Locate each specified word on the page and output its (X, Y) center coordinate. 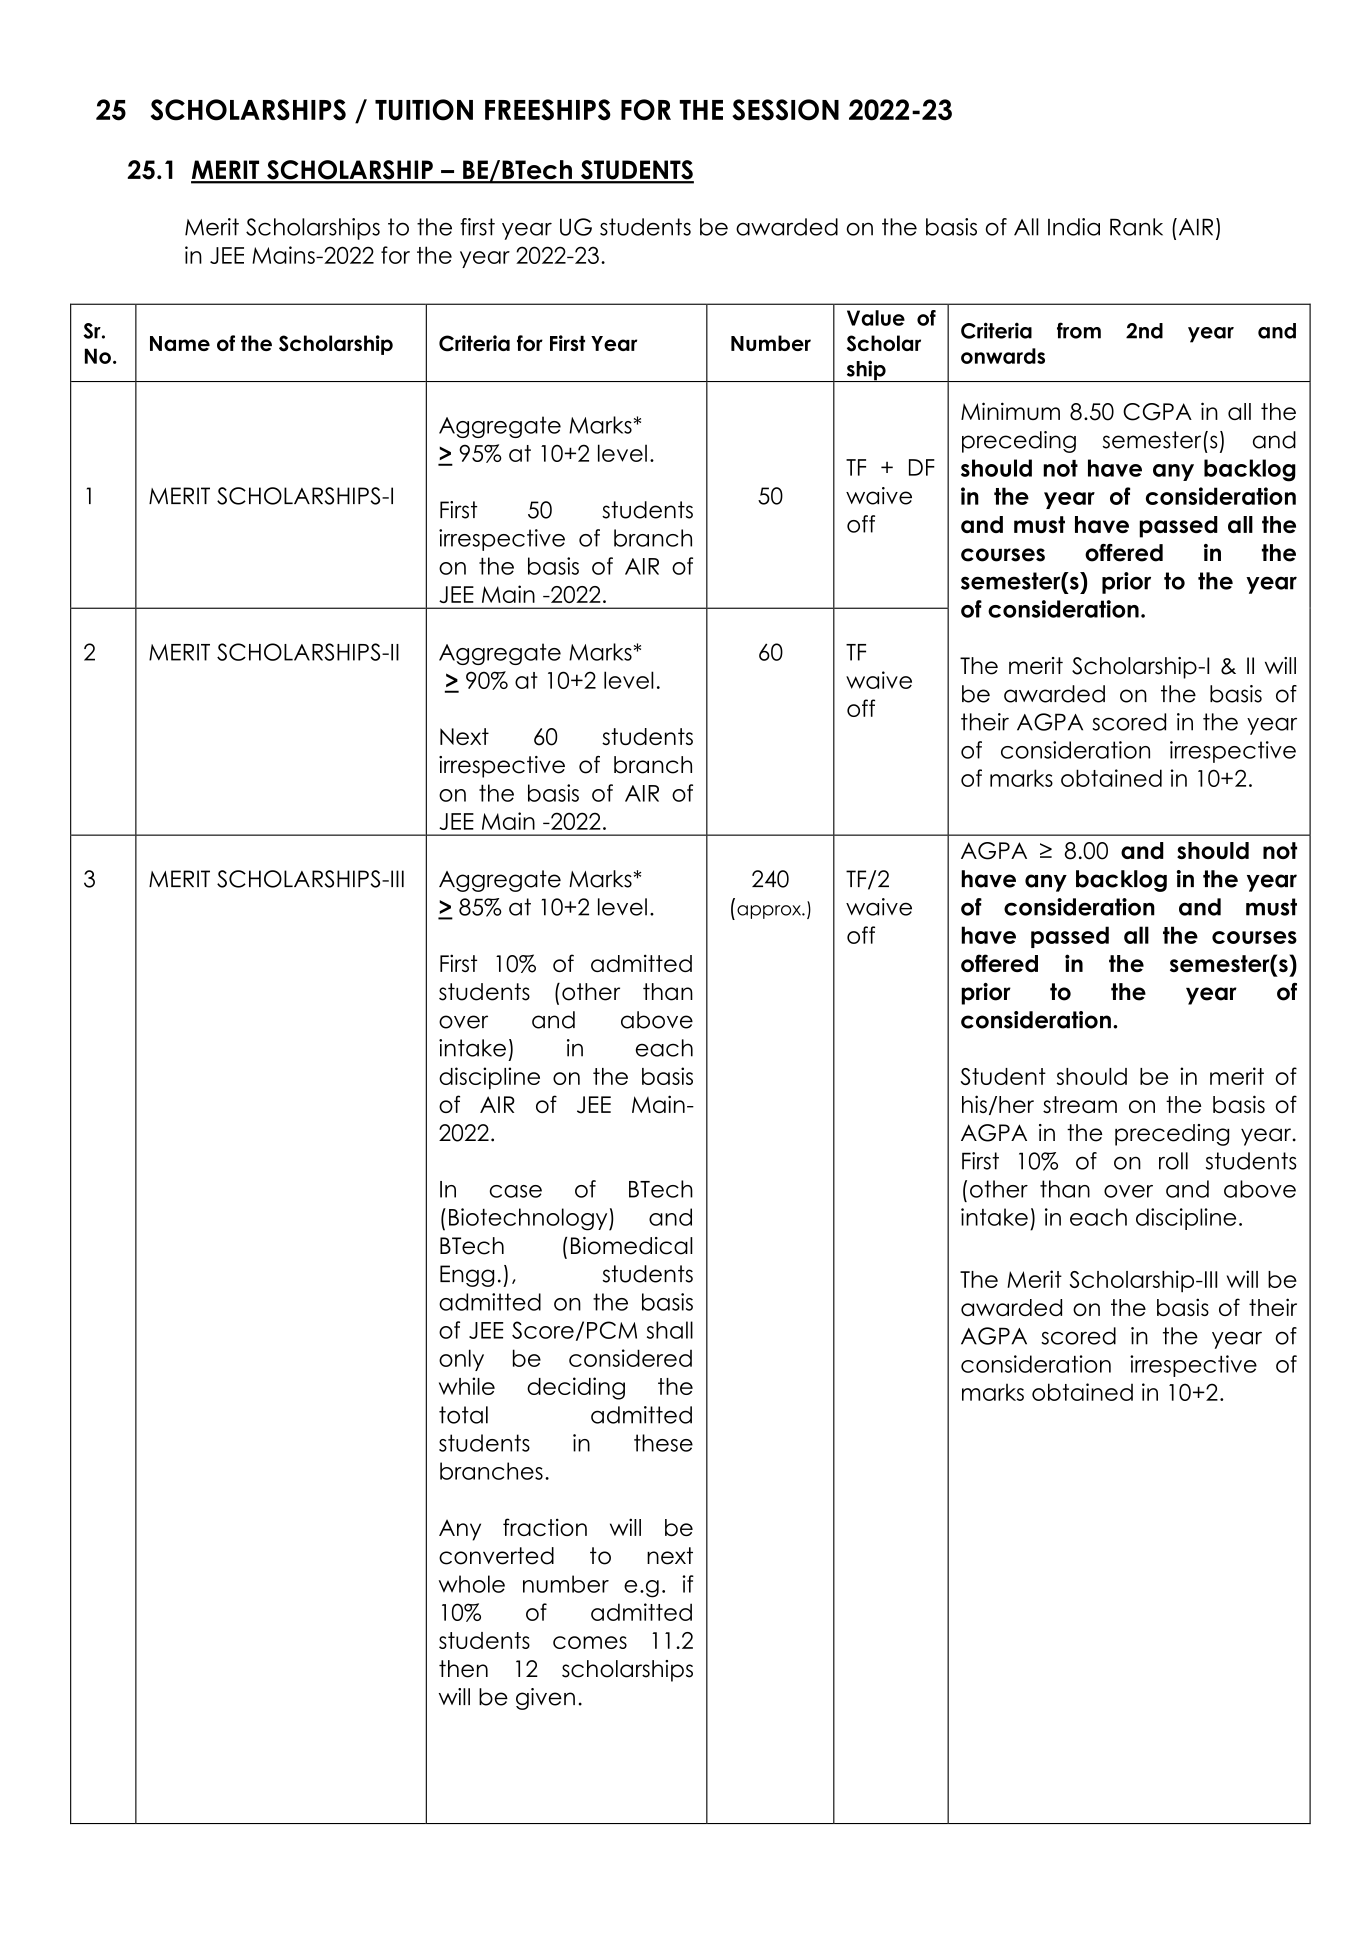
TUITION (424, 110)
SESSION (785, 110)
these (663, 1443)
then (463, 1669)
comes (590, 1642)
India (1074, 227)
